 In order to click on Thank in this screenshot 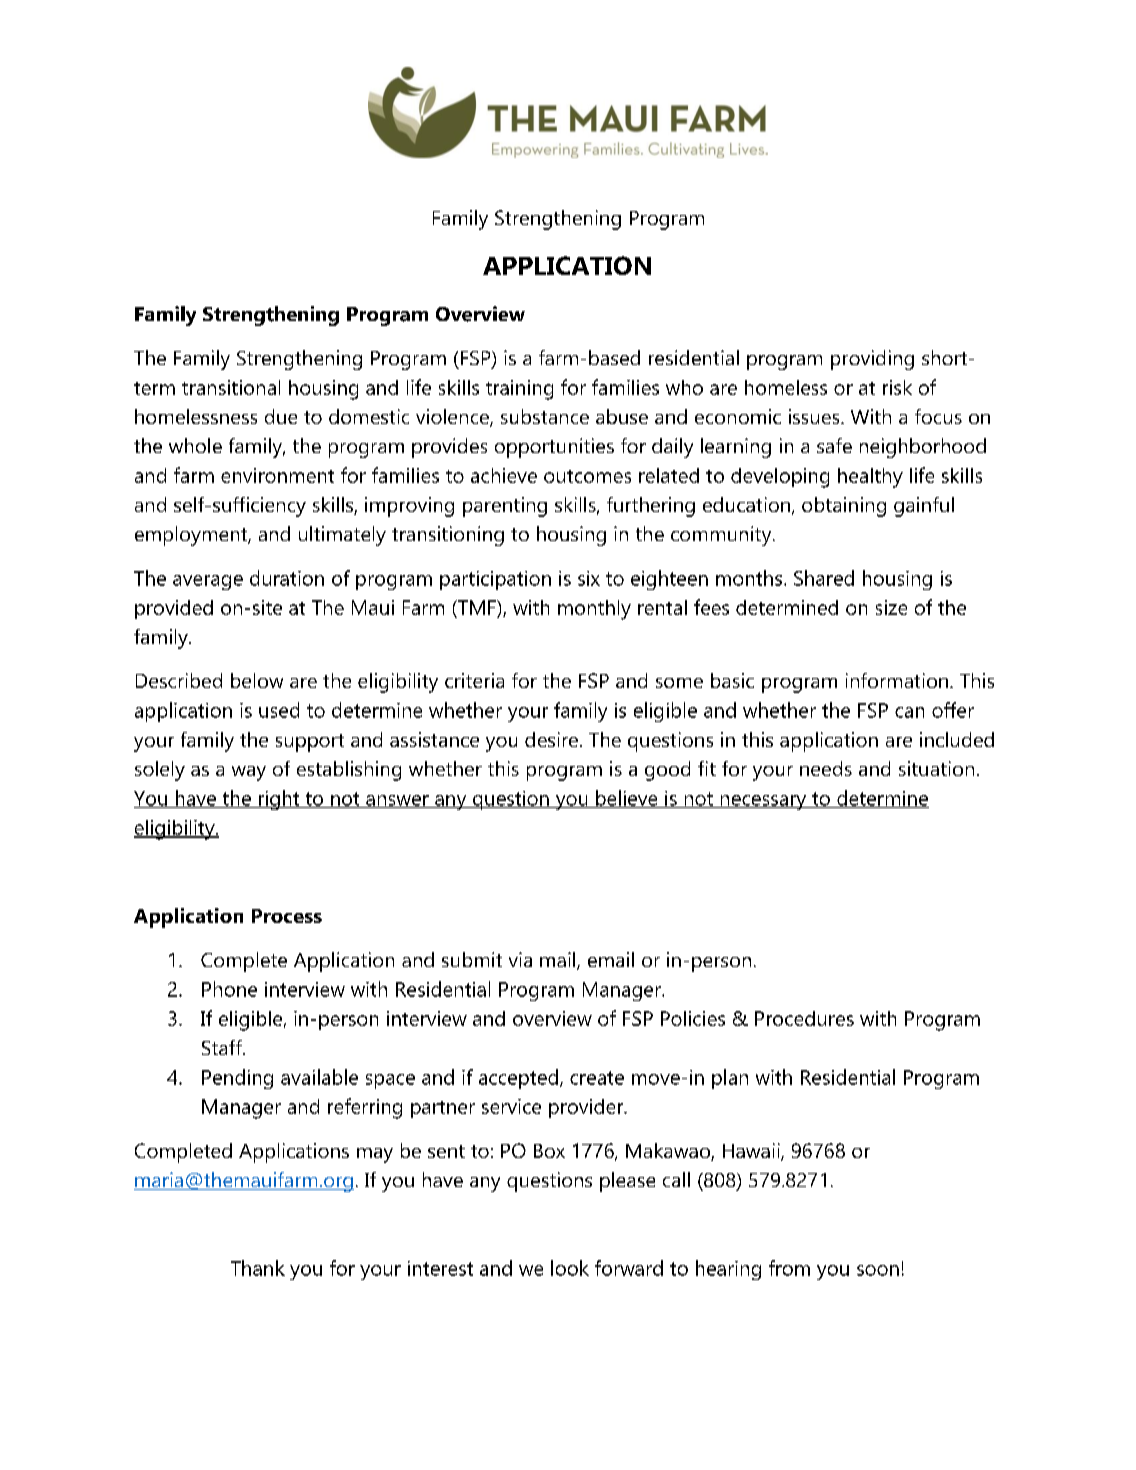, I will do `click(258, 1268)`.
